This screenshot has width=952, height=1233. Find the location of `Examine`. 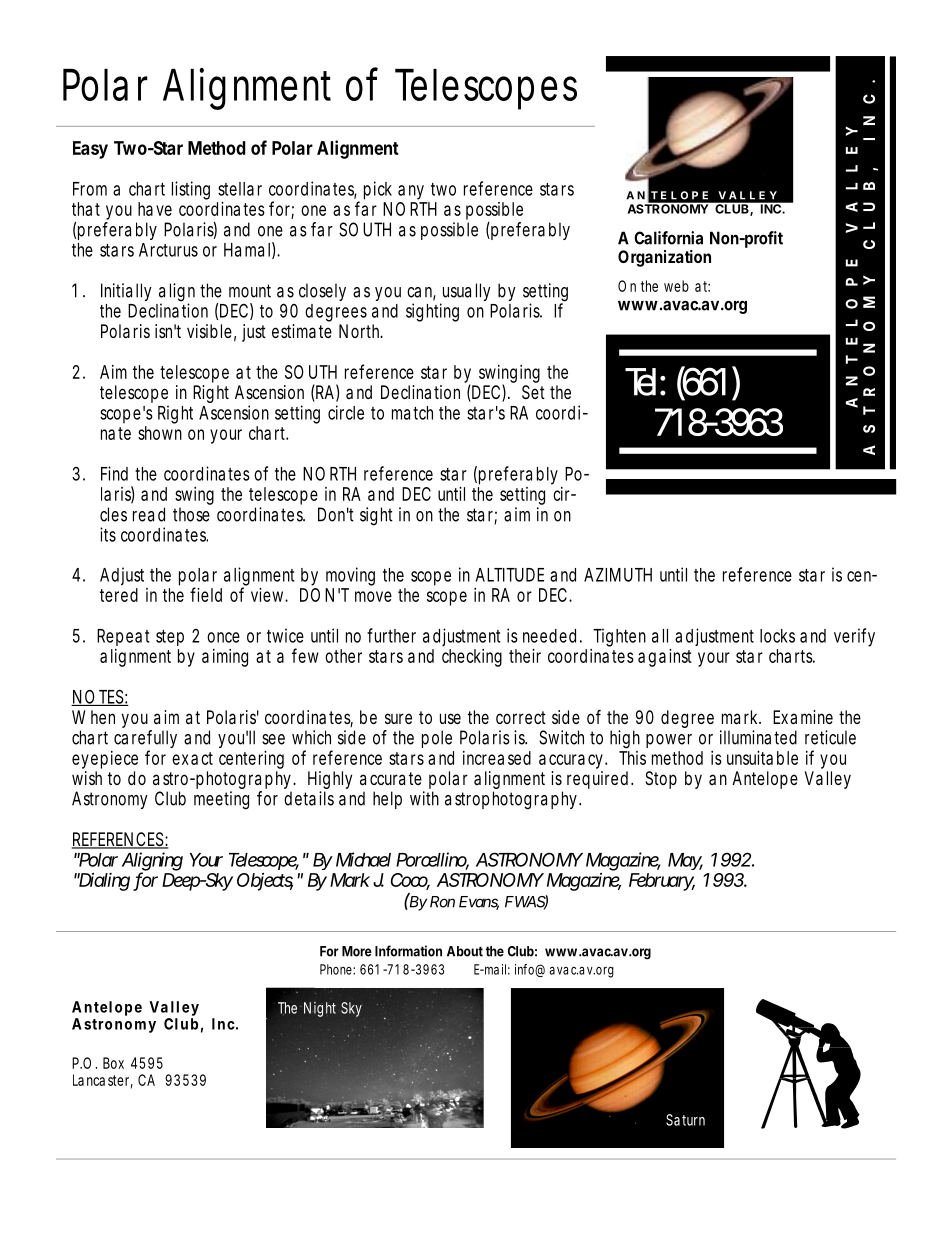

Examine is located at coordinates (803, 717).
